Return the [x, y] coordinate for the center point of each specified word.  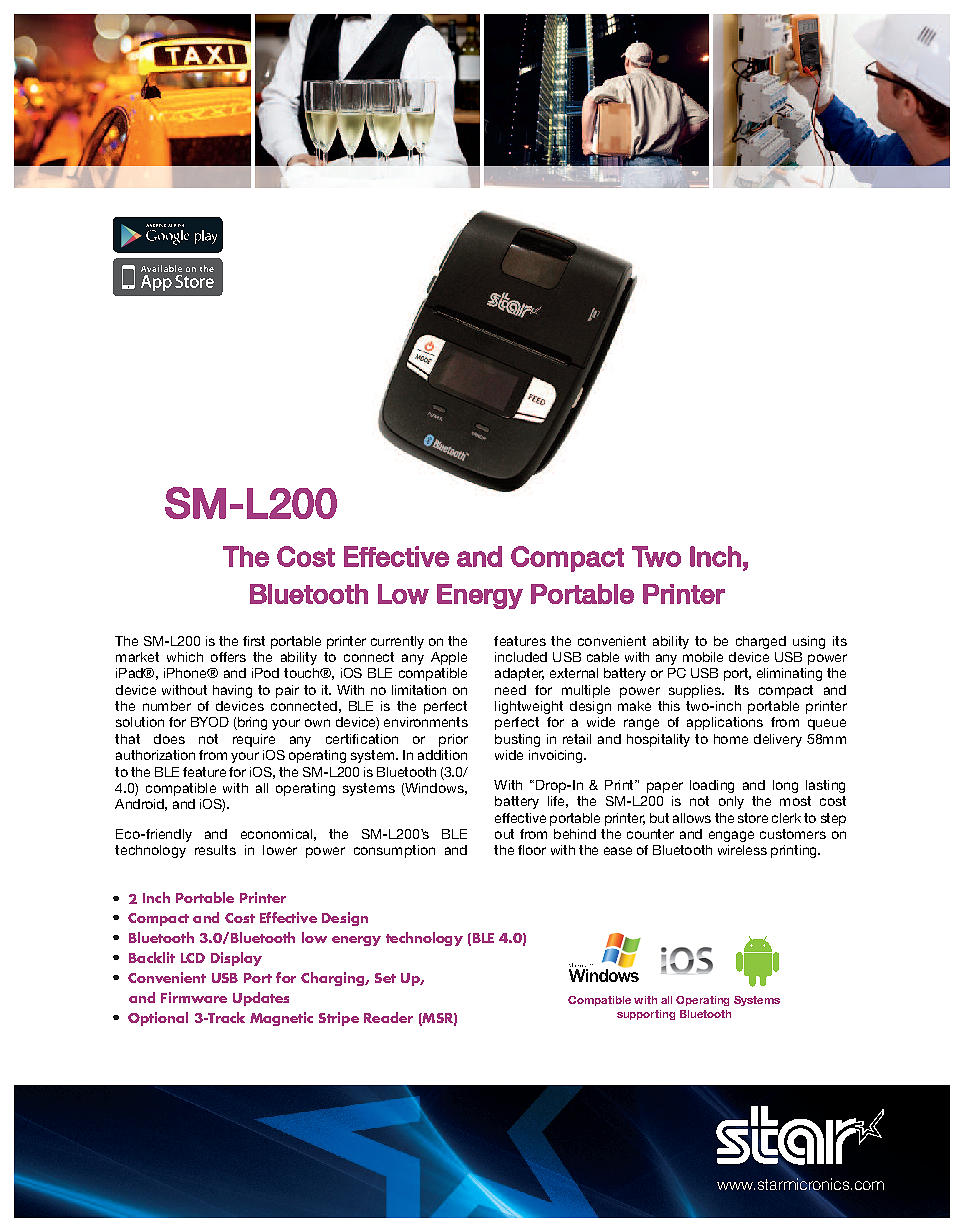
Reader [388, 1017]
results [215, 850]
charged [761, 642]
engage [731, 836]
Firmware [194, 997]
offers [228, 657]
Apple [449, 658]
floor [532, 850]
